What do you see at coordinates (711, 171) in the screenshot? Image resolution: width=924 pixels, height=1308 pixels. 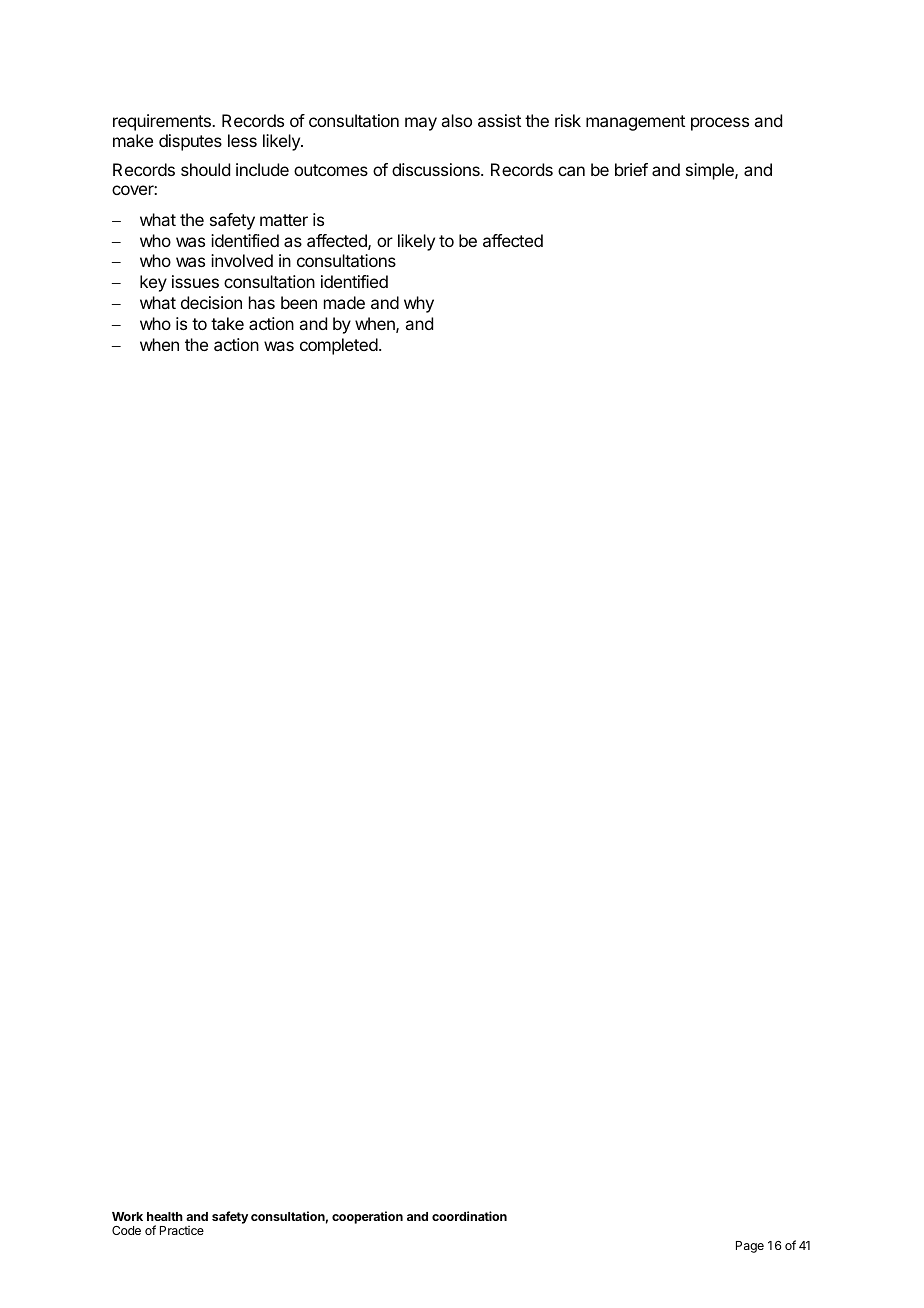 I see `simple` at bounding box center [711, 171].
